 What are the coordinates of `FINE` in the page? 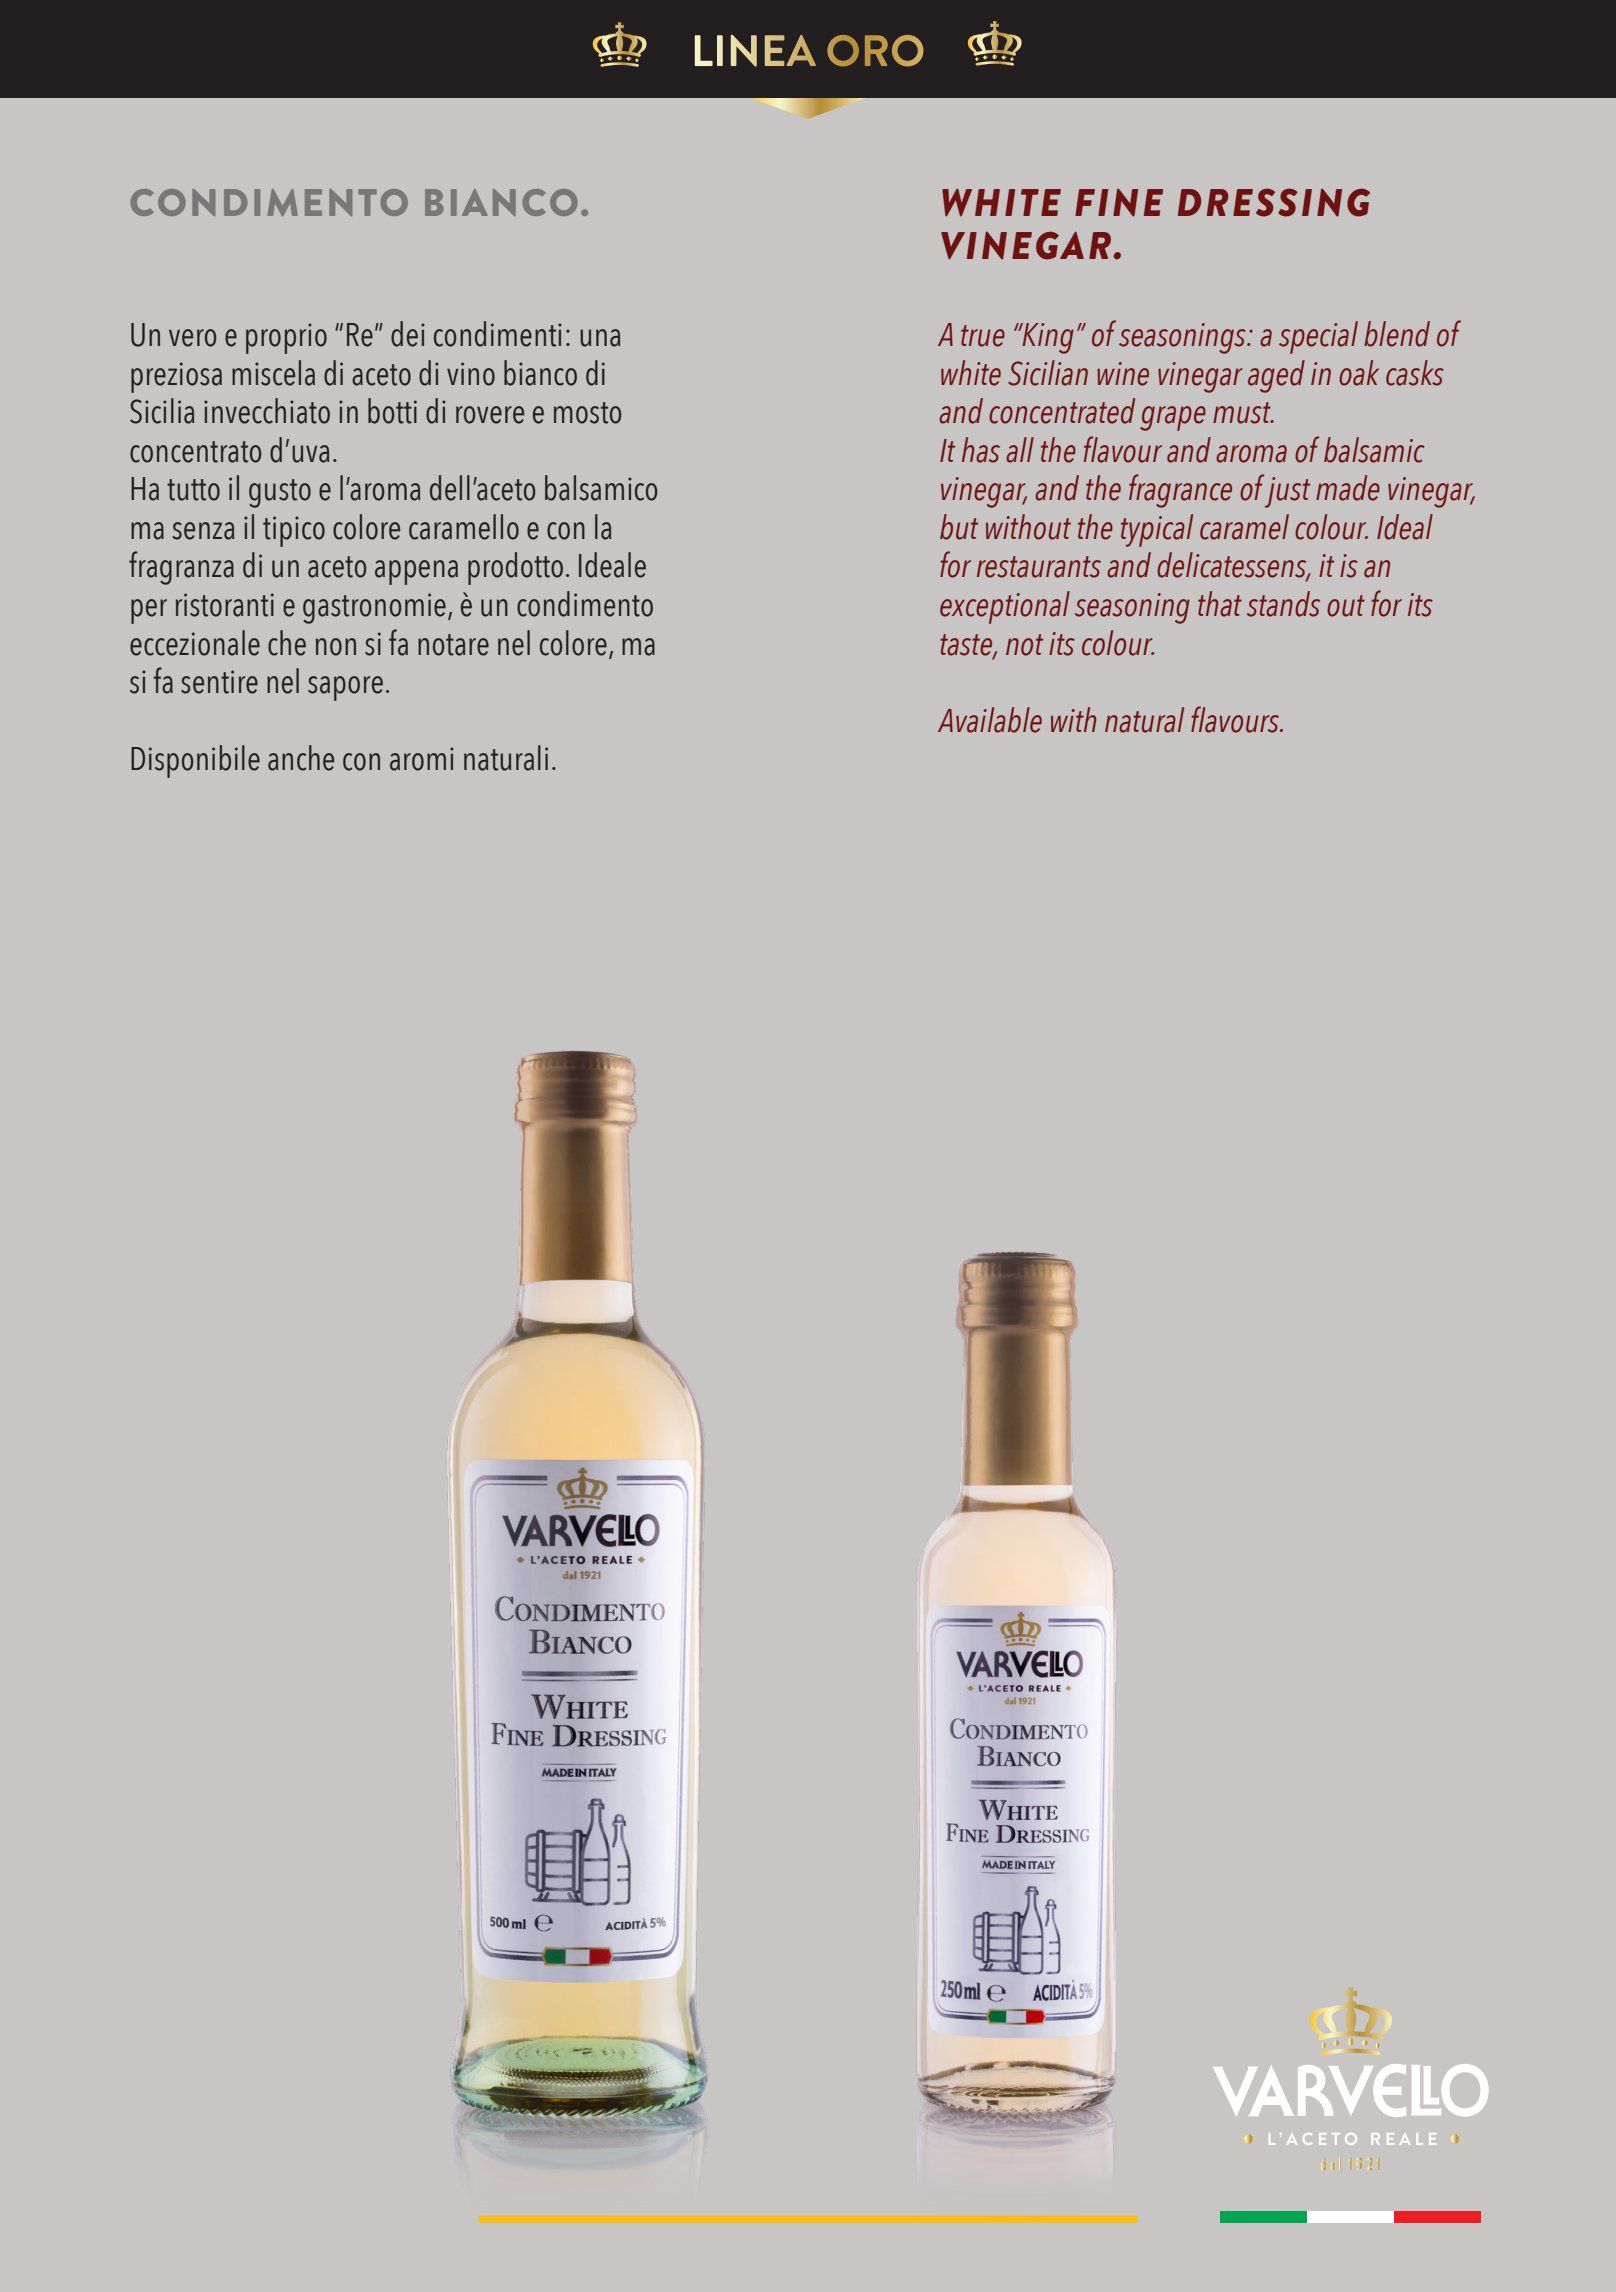 It's located at (1119, 203).
